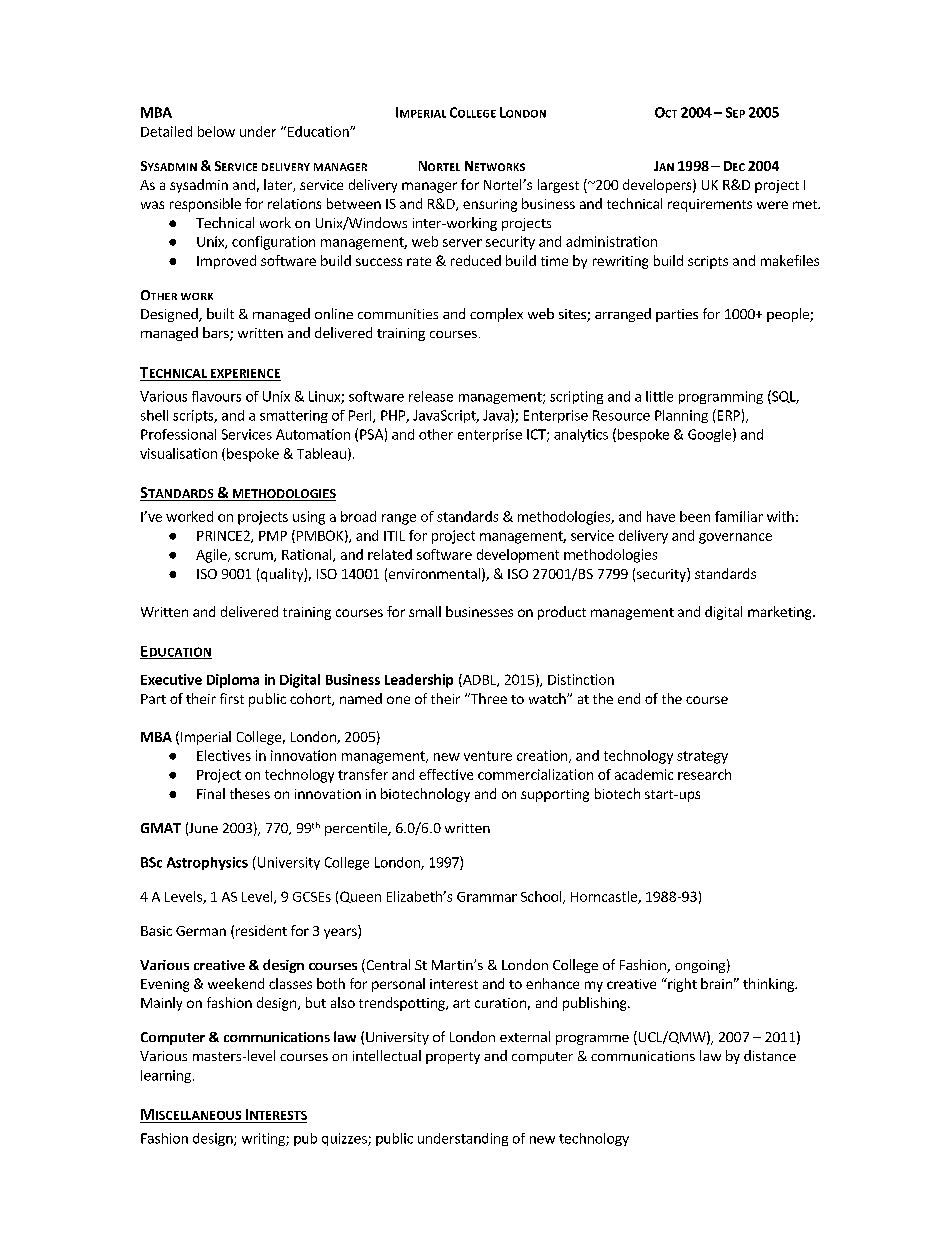 The image size is (952, 1233). I want to click on flavours, so click(216, 396).
